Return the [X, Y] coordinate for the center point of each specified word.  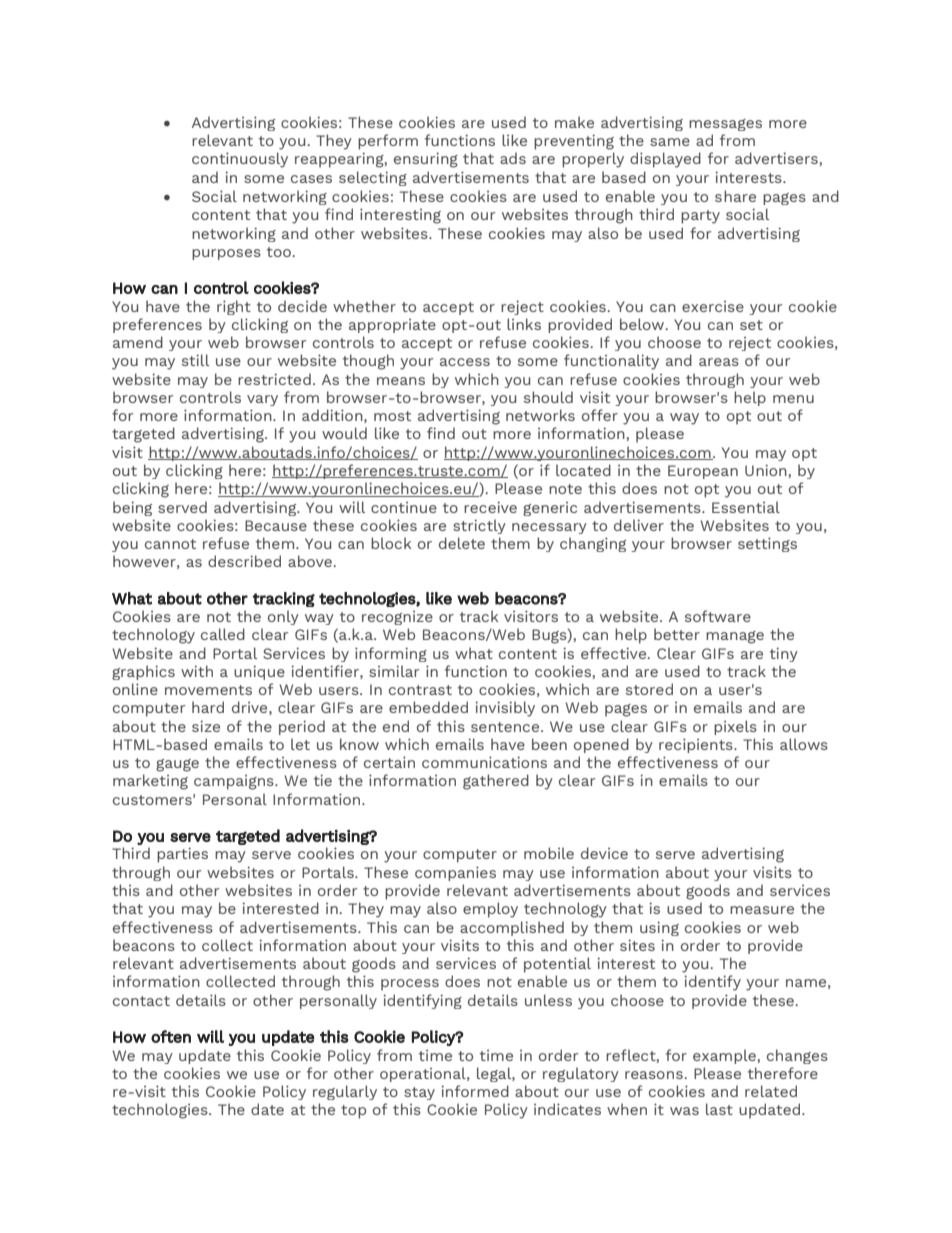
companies [455, 873]
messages [725, 125]
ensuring [426, 160]
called [223, 634]
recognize [397, 618]
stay [419, 1093]
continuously [240, 160]
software [718, 616]
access [465, 362]
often [171, 1036]
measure [762, 910]
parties [182, 855]
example [725, 1056]
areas [719, 362]
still [195, 360]
